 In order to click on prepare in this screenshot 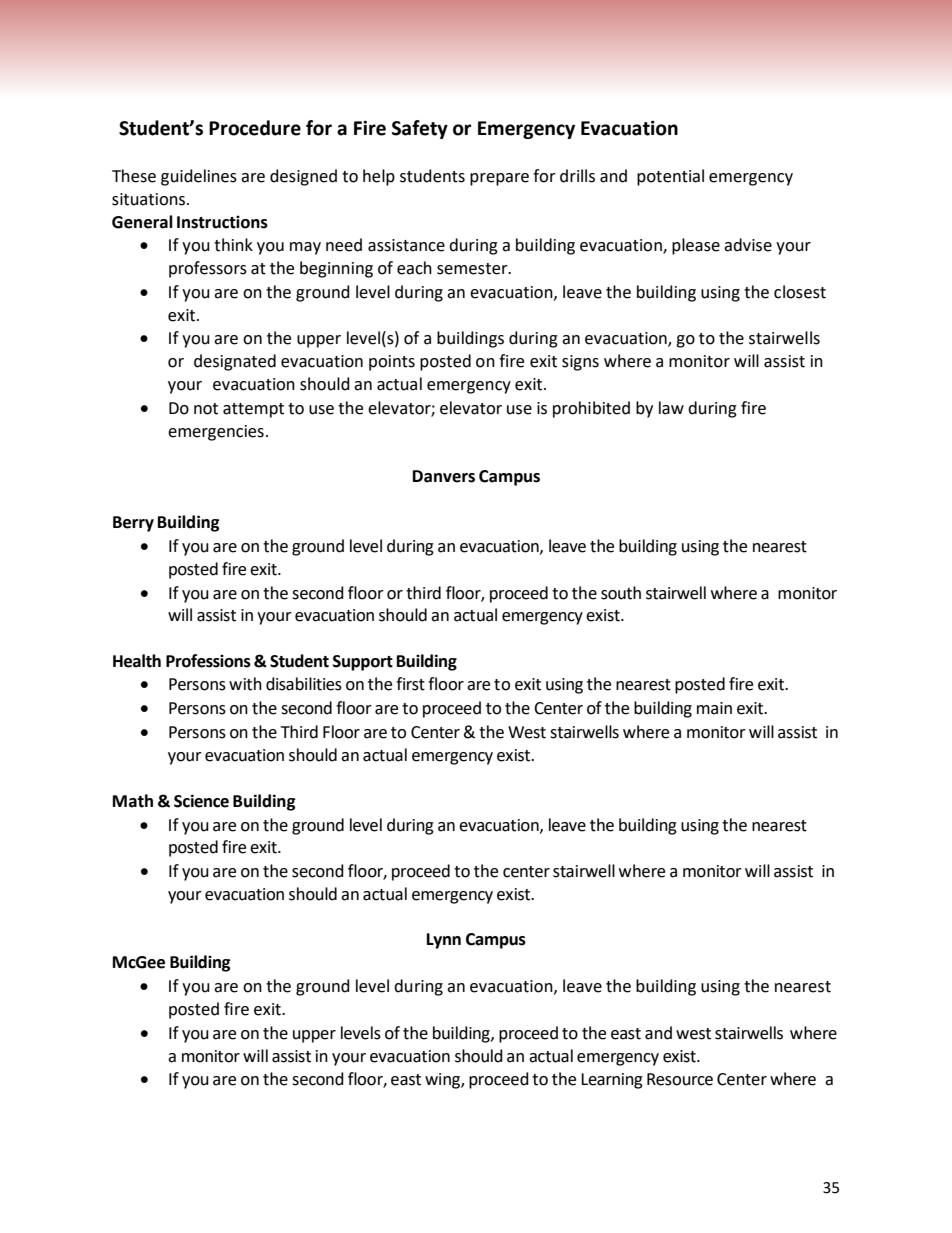, I will do `click(499, 179)`.
